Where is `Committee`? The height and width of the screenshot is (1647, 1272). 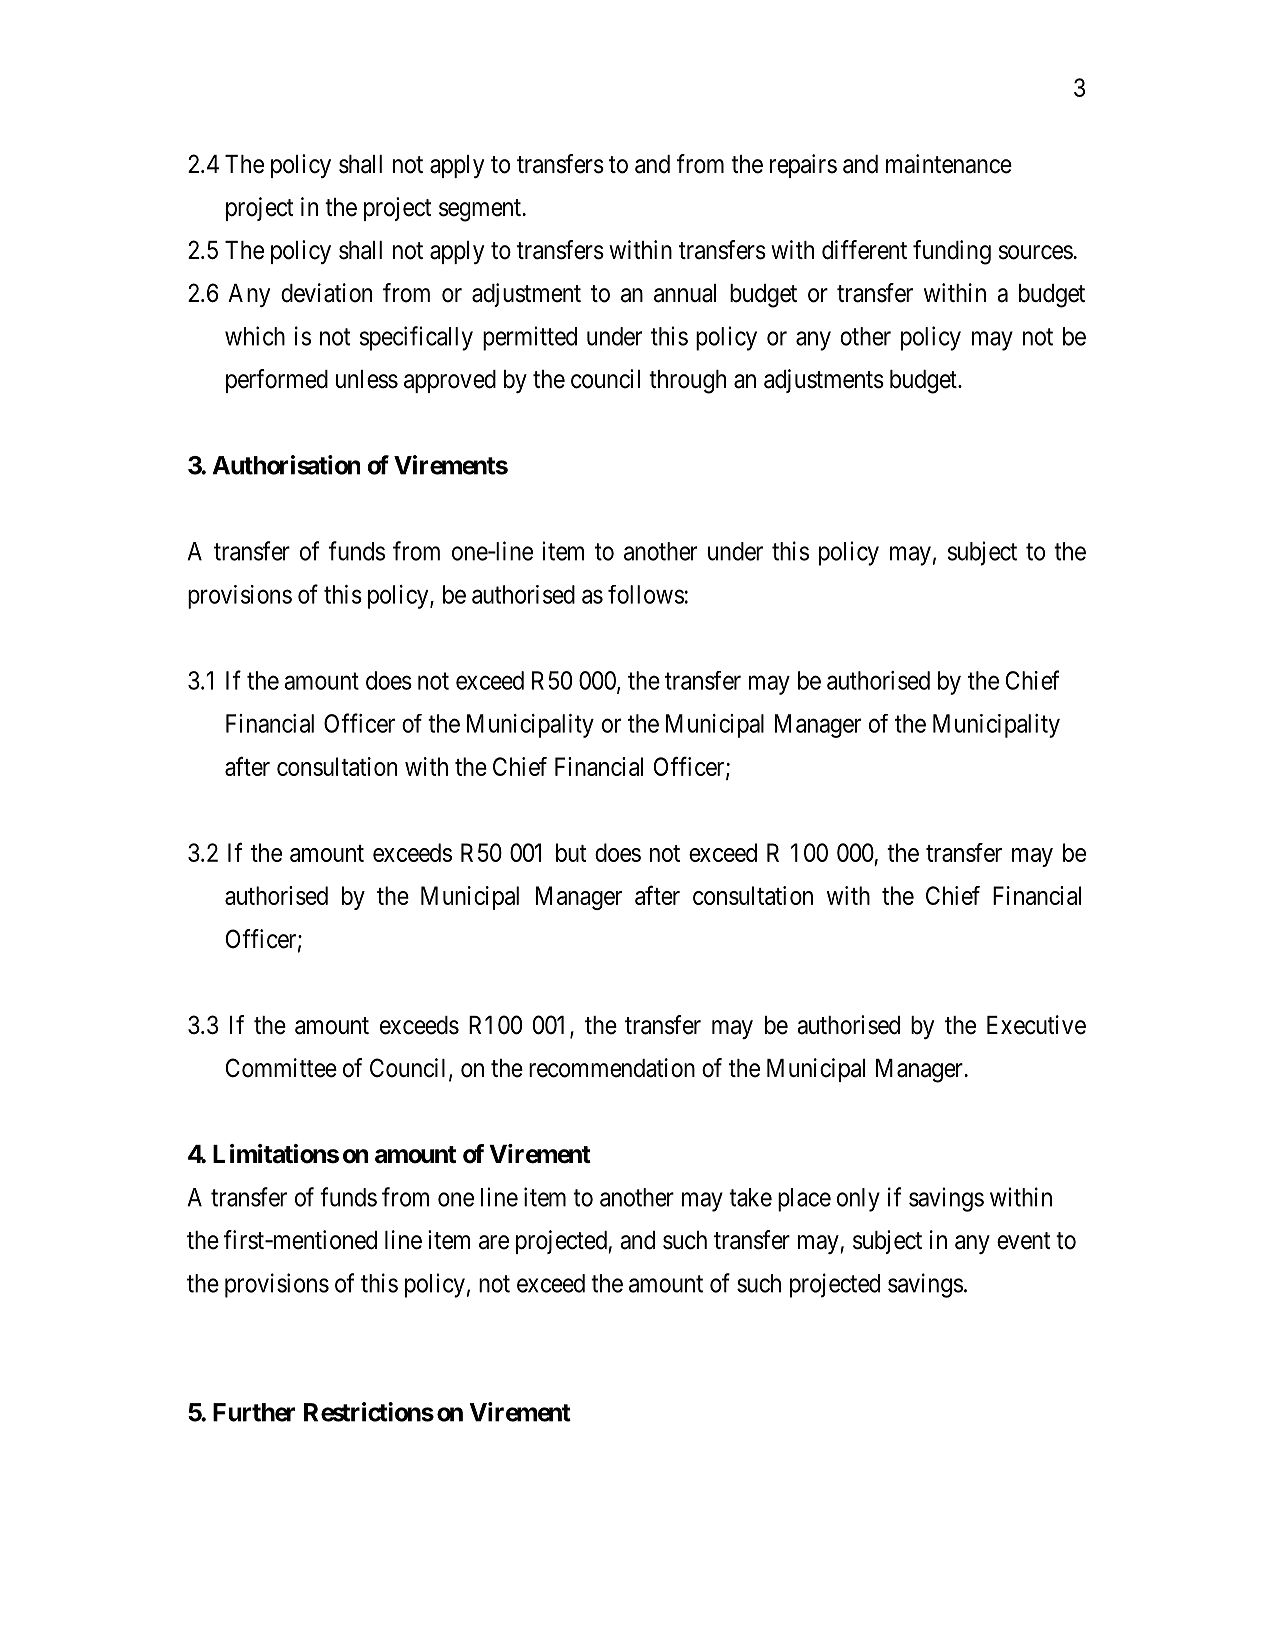 Committee is located at coordinates (281, 1068).
